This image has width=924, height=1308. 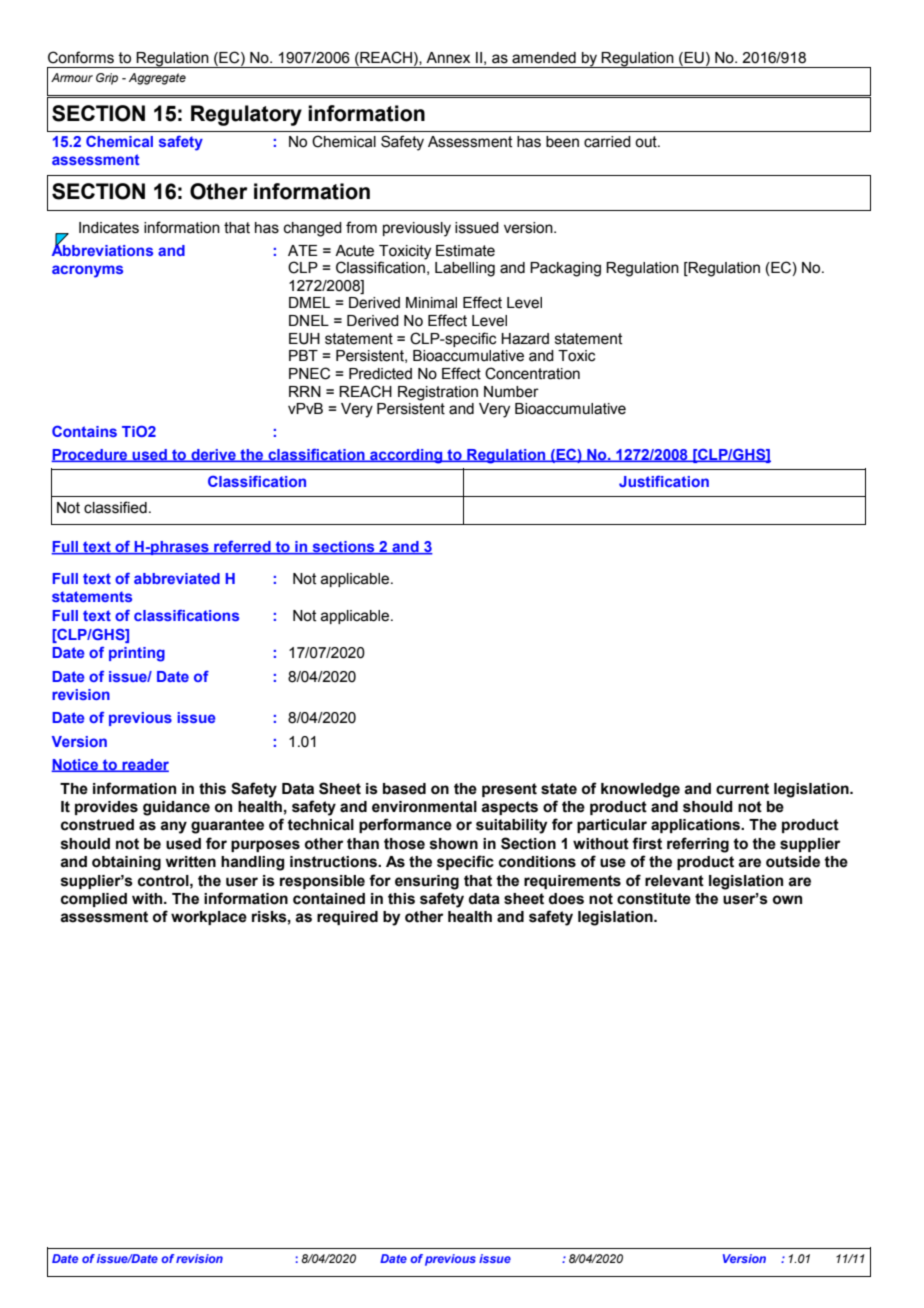 I want to click on ensuring, so click(x=427, y=882).
